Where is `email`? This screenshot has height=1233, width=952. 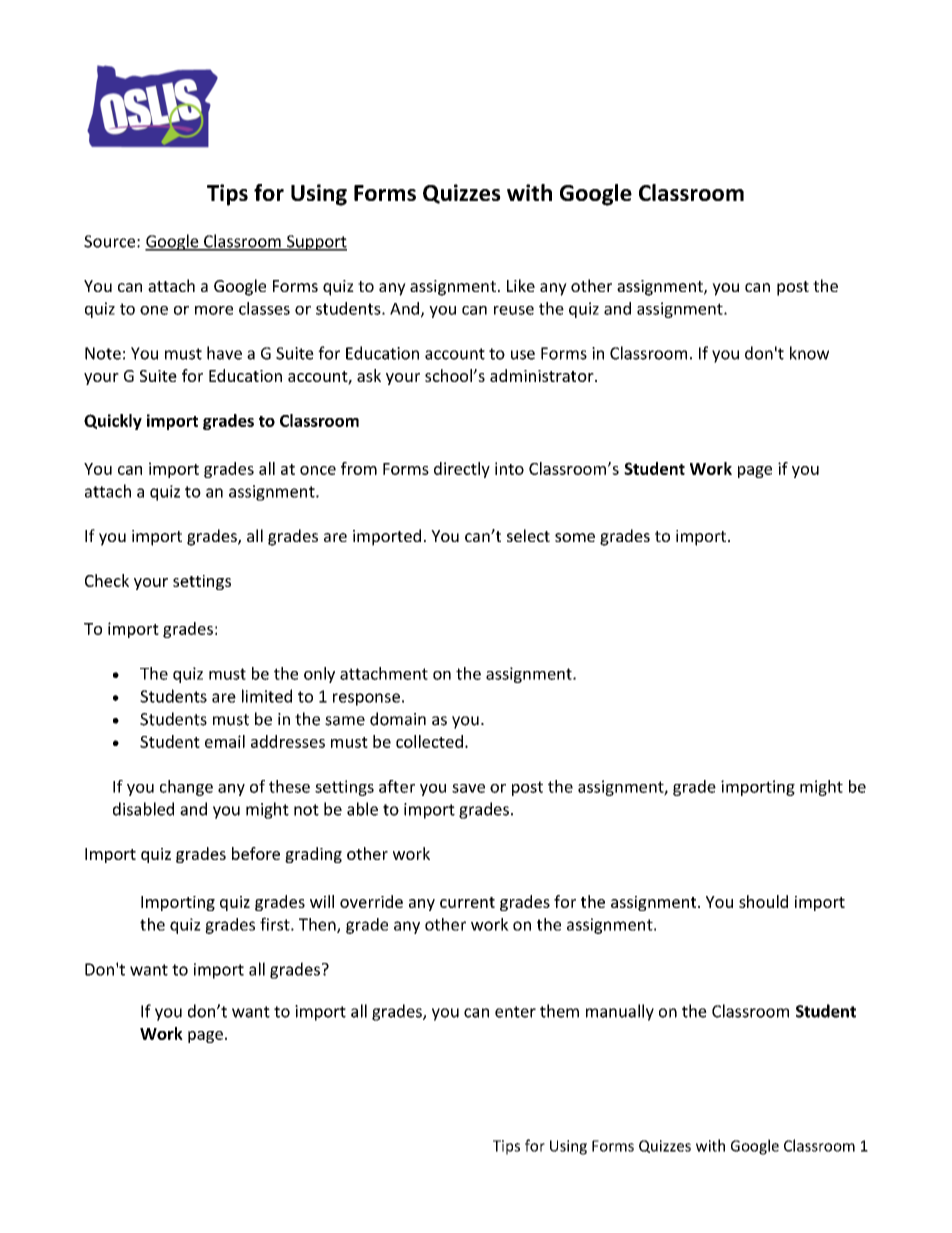 email is located at coordinates (225, 741).
